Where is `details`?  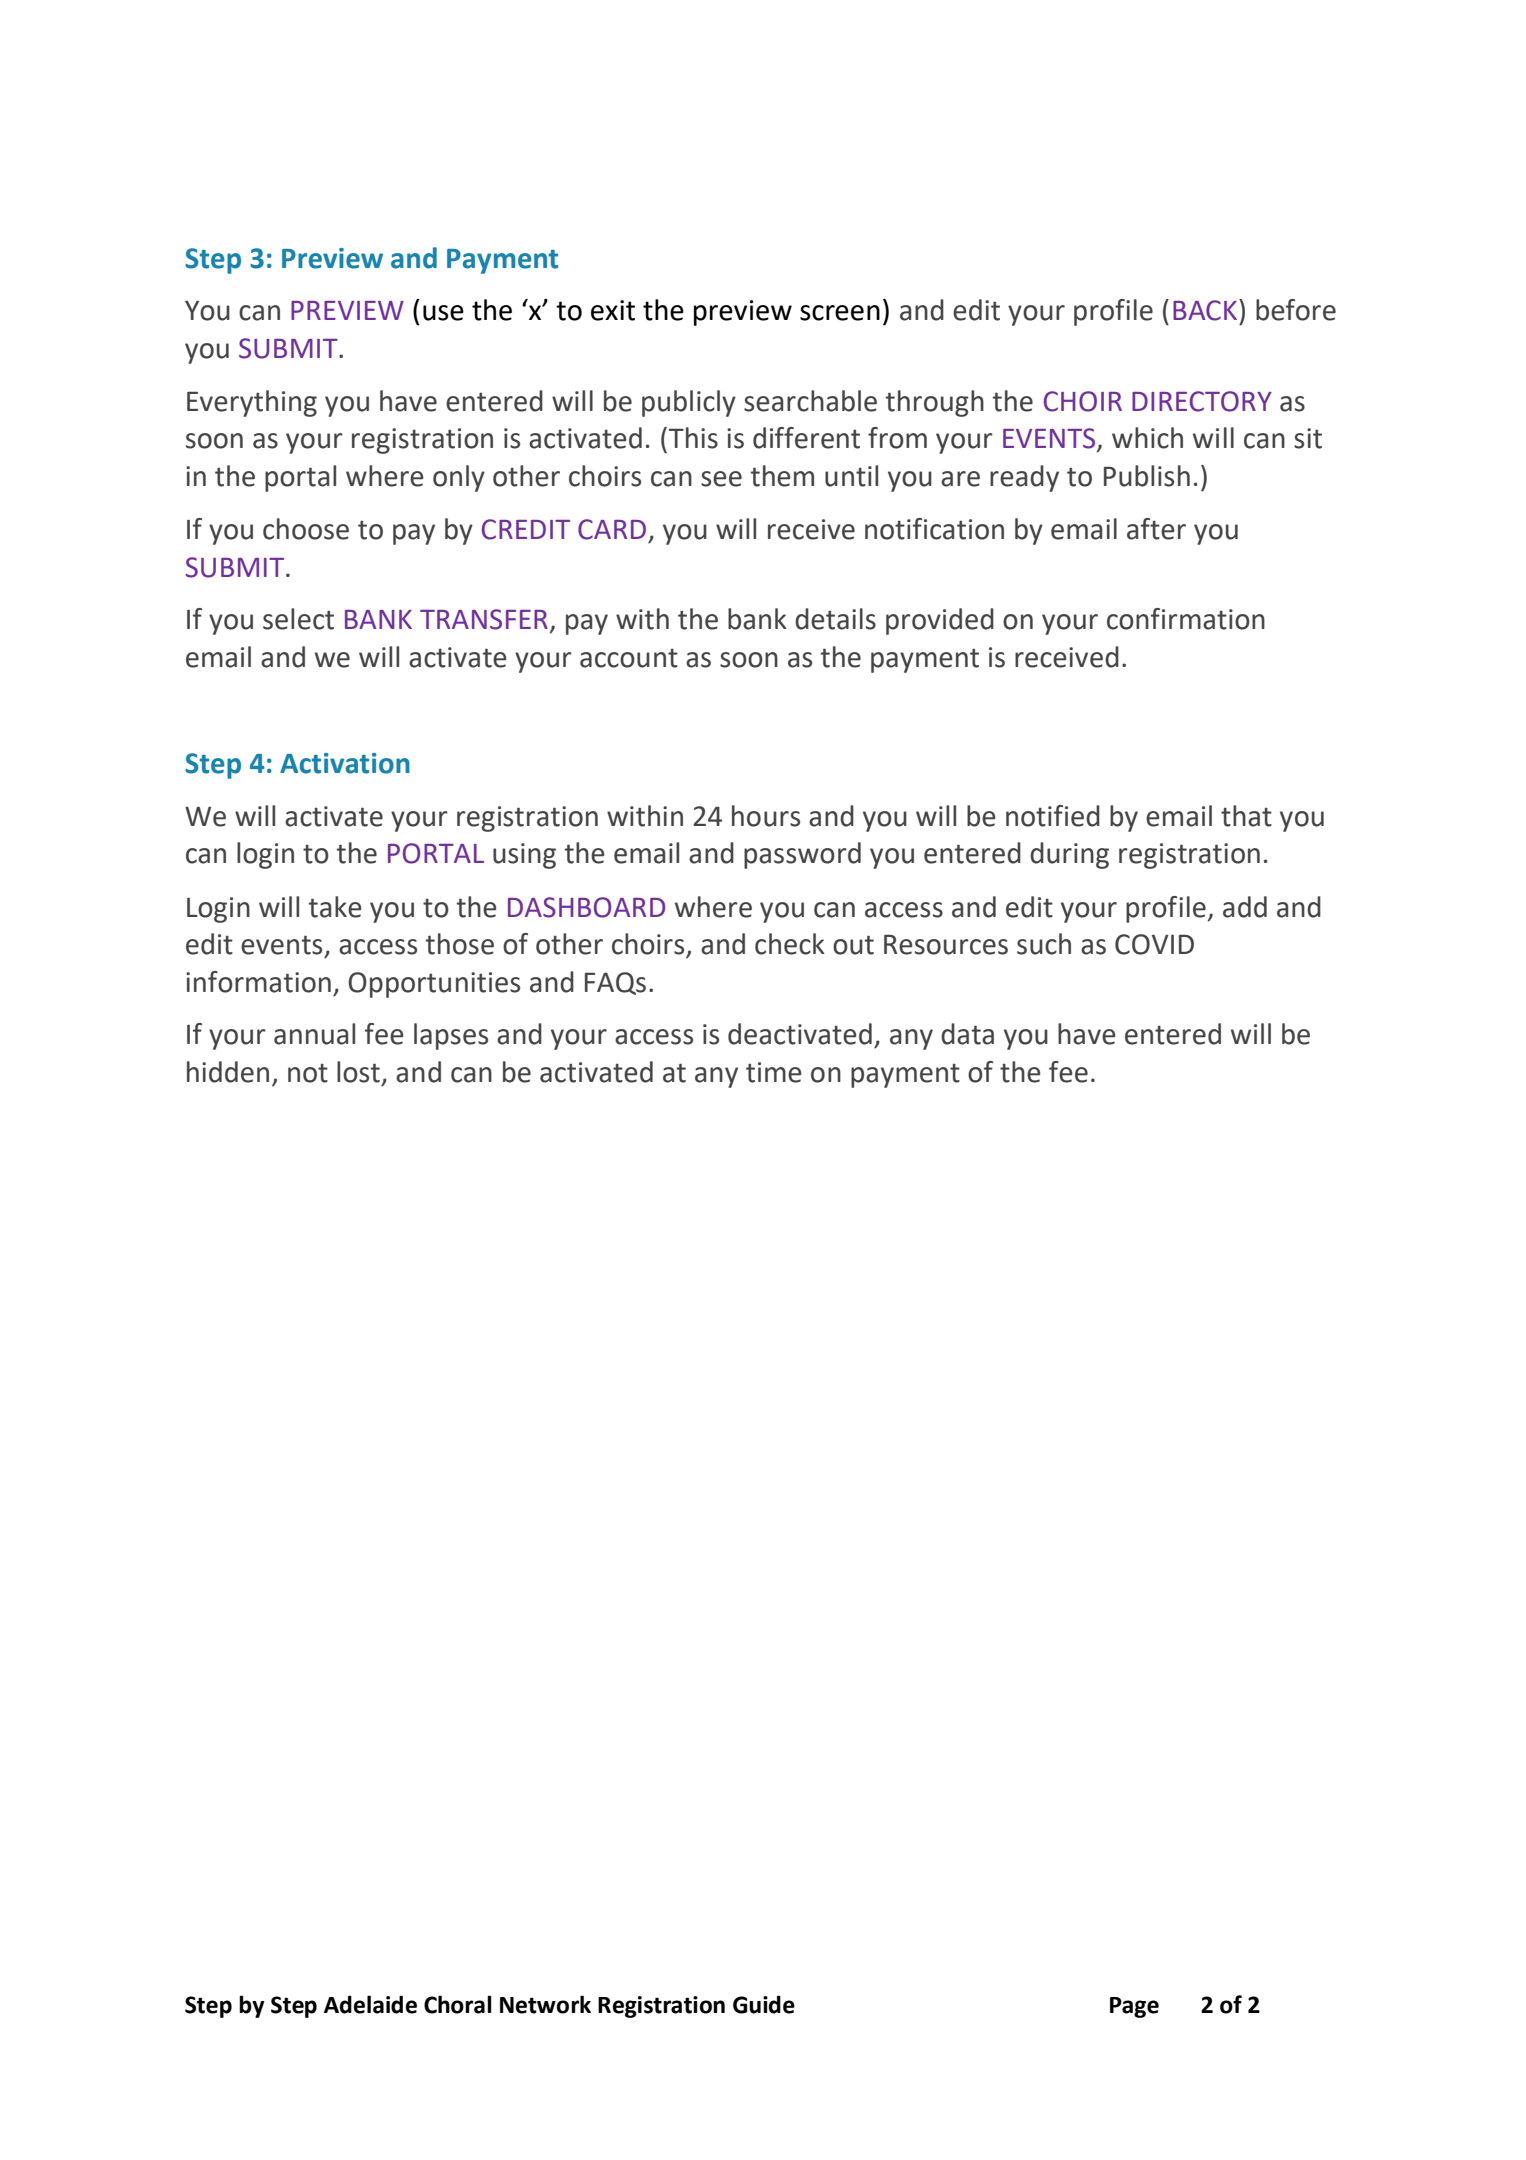 details is located at coordinates (835, 619).
